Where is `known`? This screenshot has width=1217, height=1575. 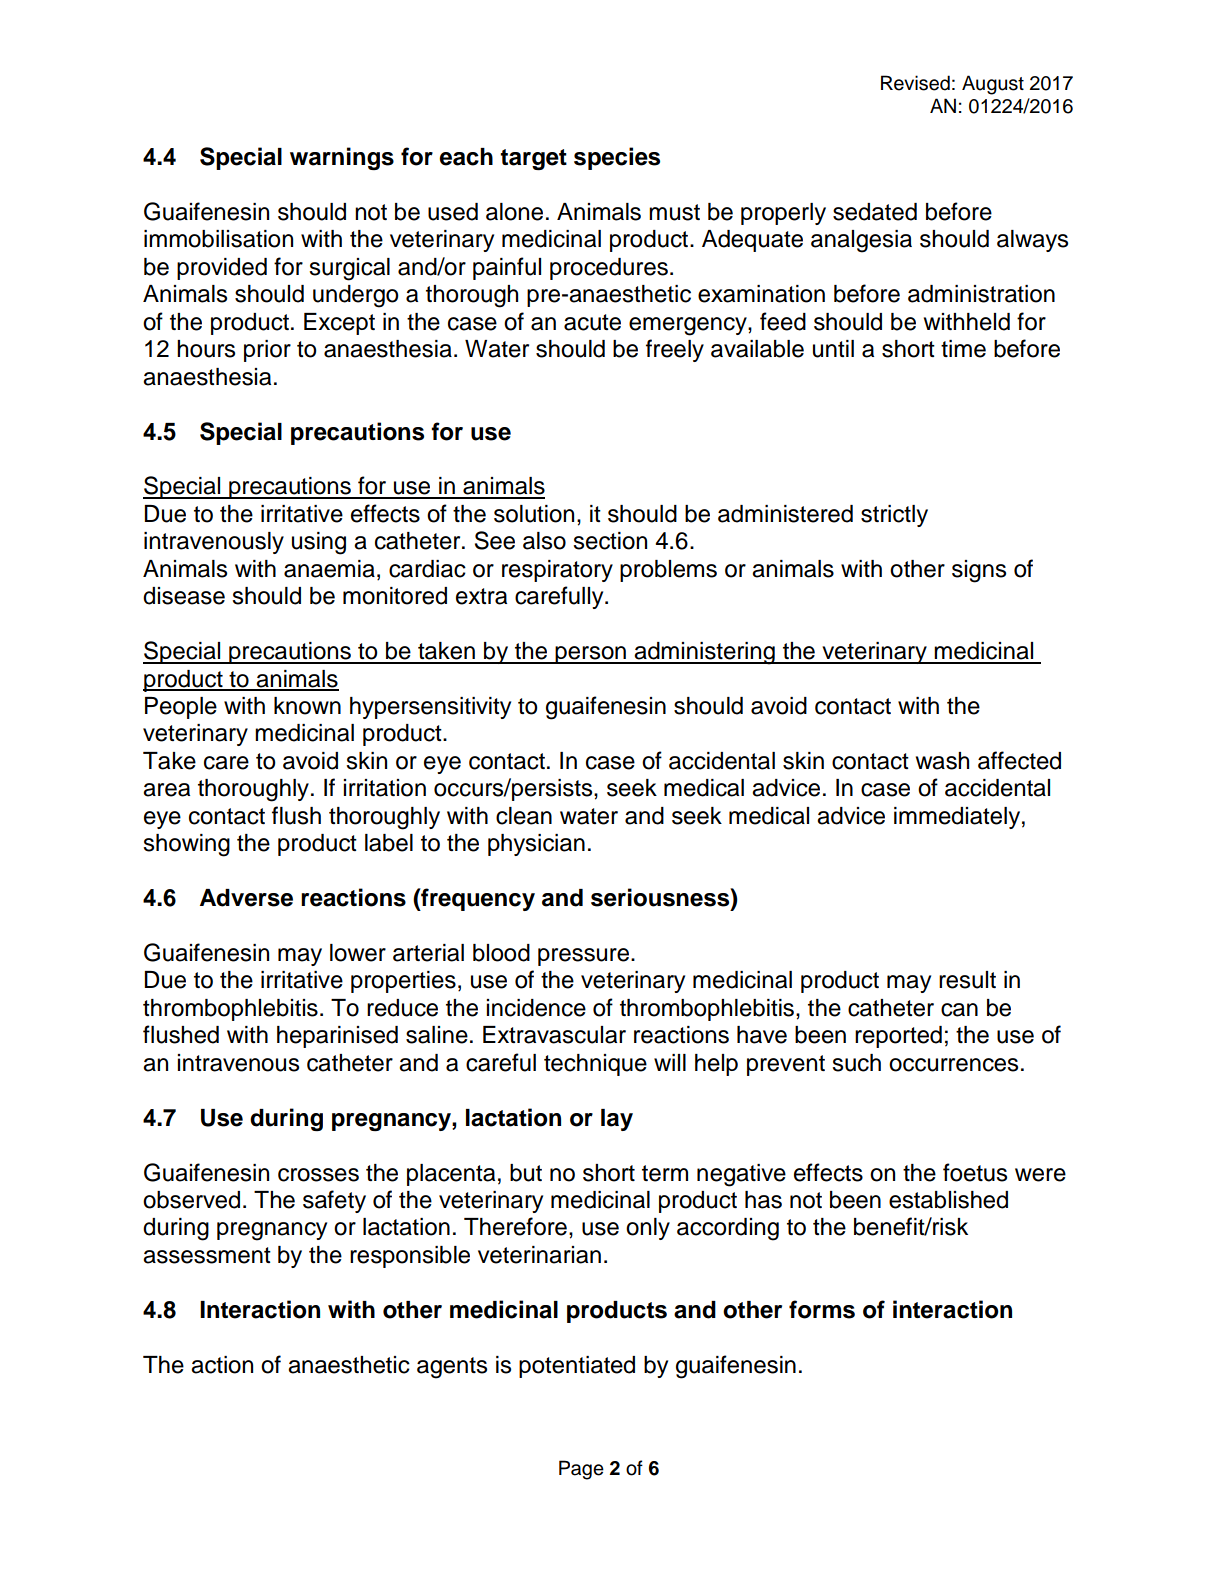
known is located at coordinates (307, 706).
